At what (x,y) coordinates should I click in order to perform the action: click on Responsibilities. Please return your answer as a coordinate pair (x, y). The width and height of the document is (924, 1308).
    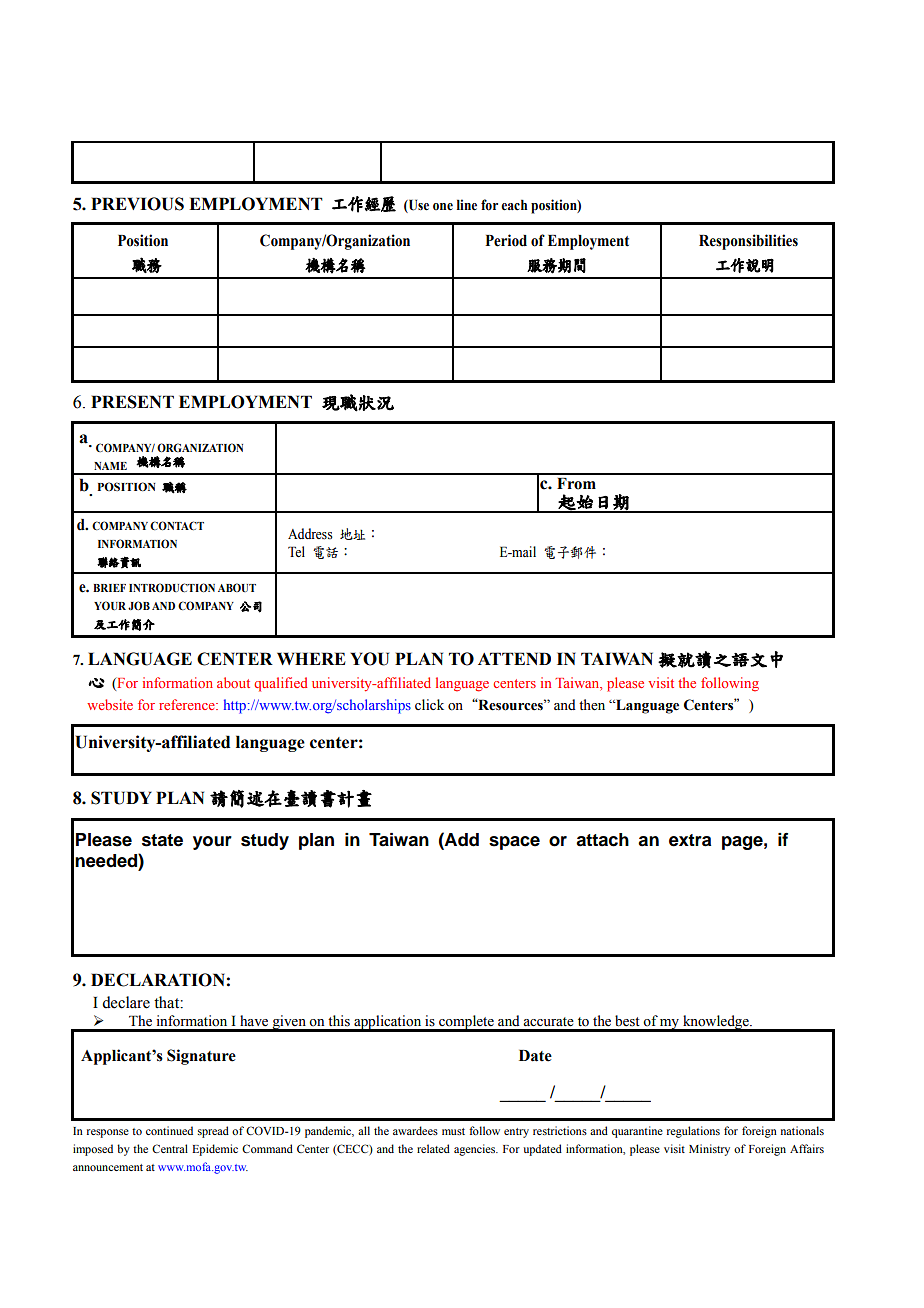
    Looking at the image, I should click on (748, 242).
